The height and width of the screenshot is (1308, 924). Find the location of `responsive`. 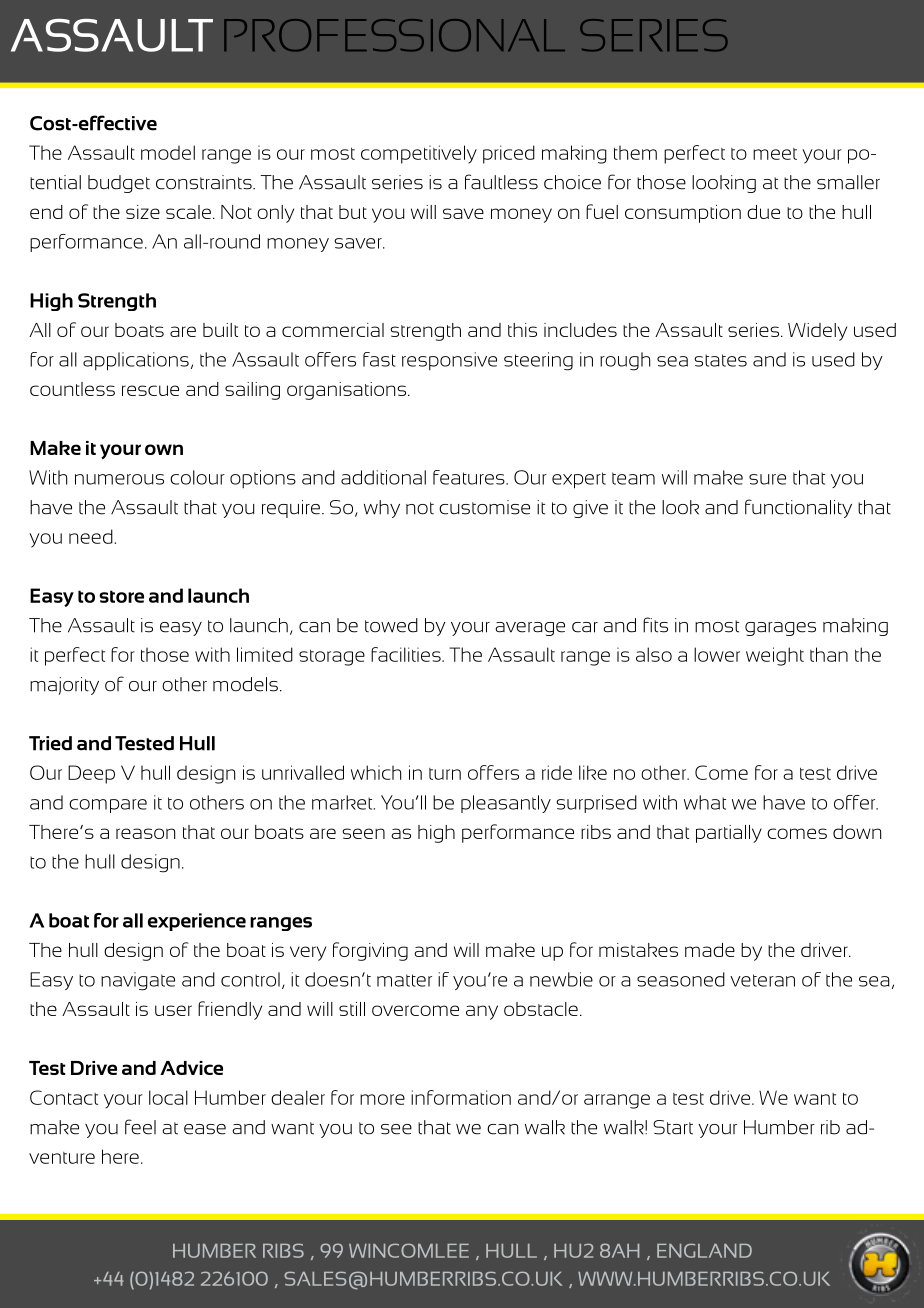

responsive is located at coordinates (449, 361).
